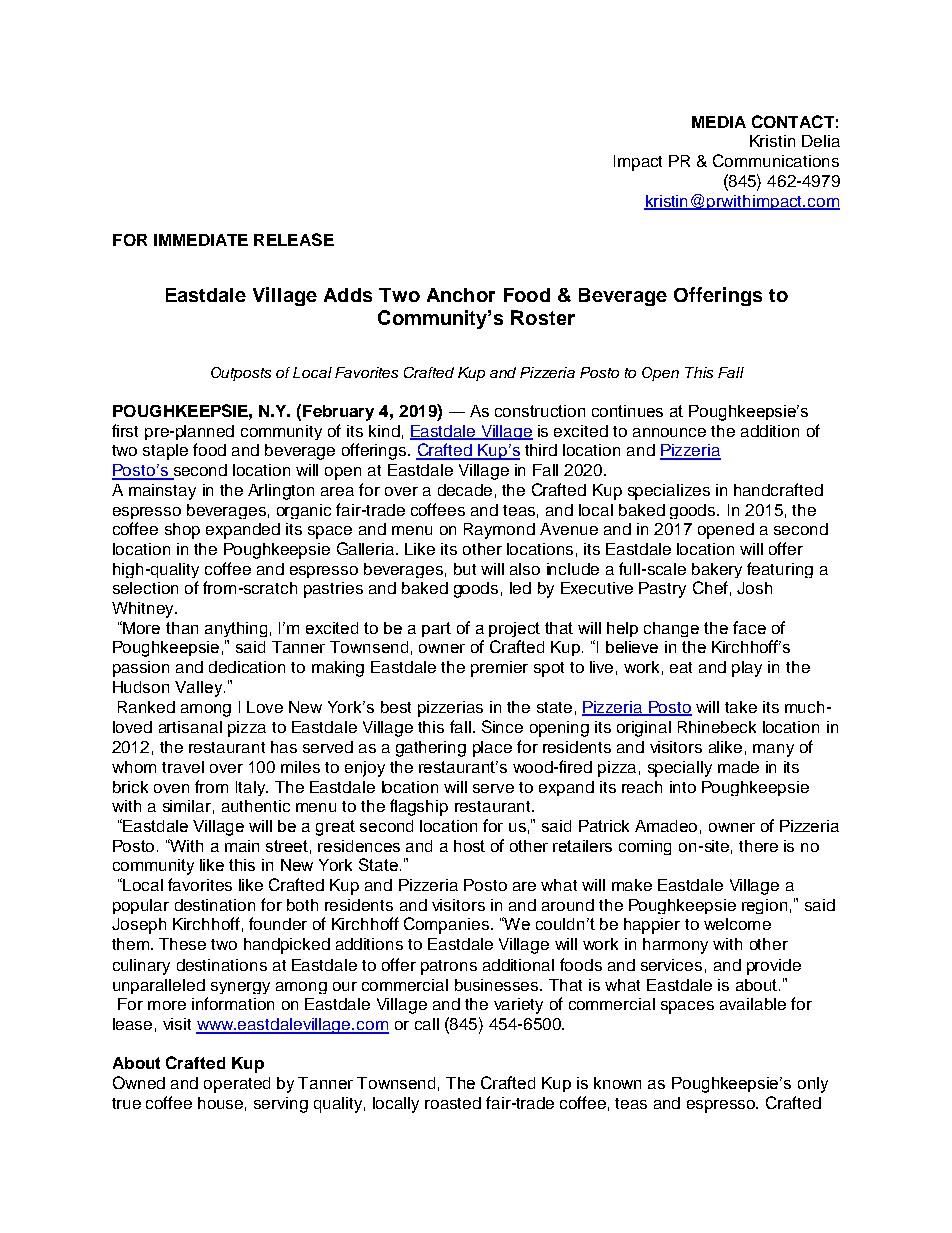 The width and height of the screenshot is (952, 1233). I want to click on announce, so click(669, 432).
